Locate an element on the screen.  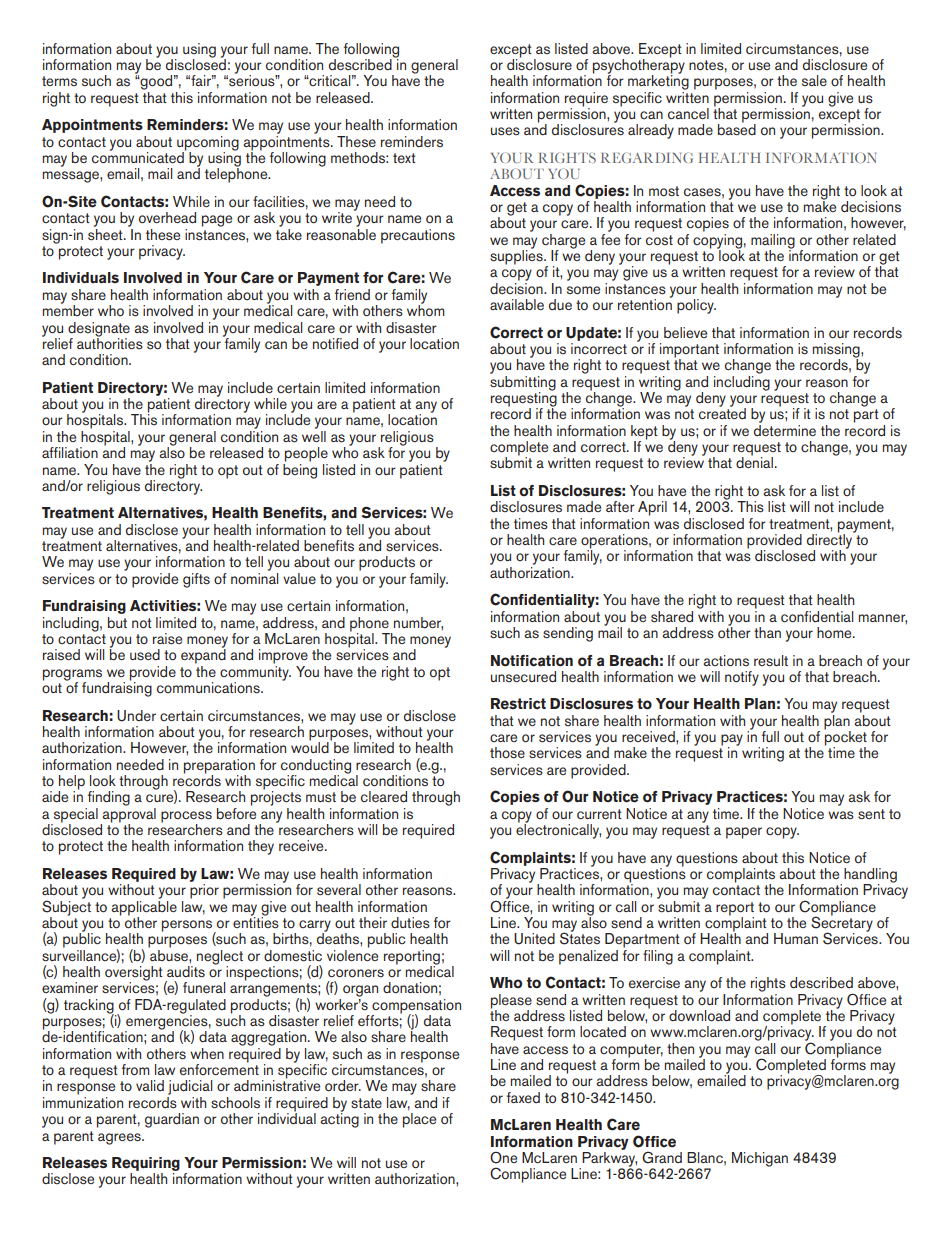
uses is located at coordinates (505, 131).
